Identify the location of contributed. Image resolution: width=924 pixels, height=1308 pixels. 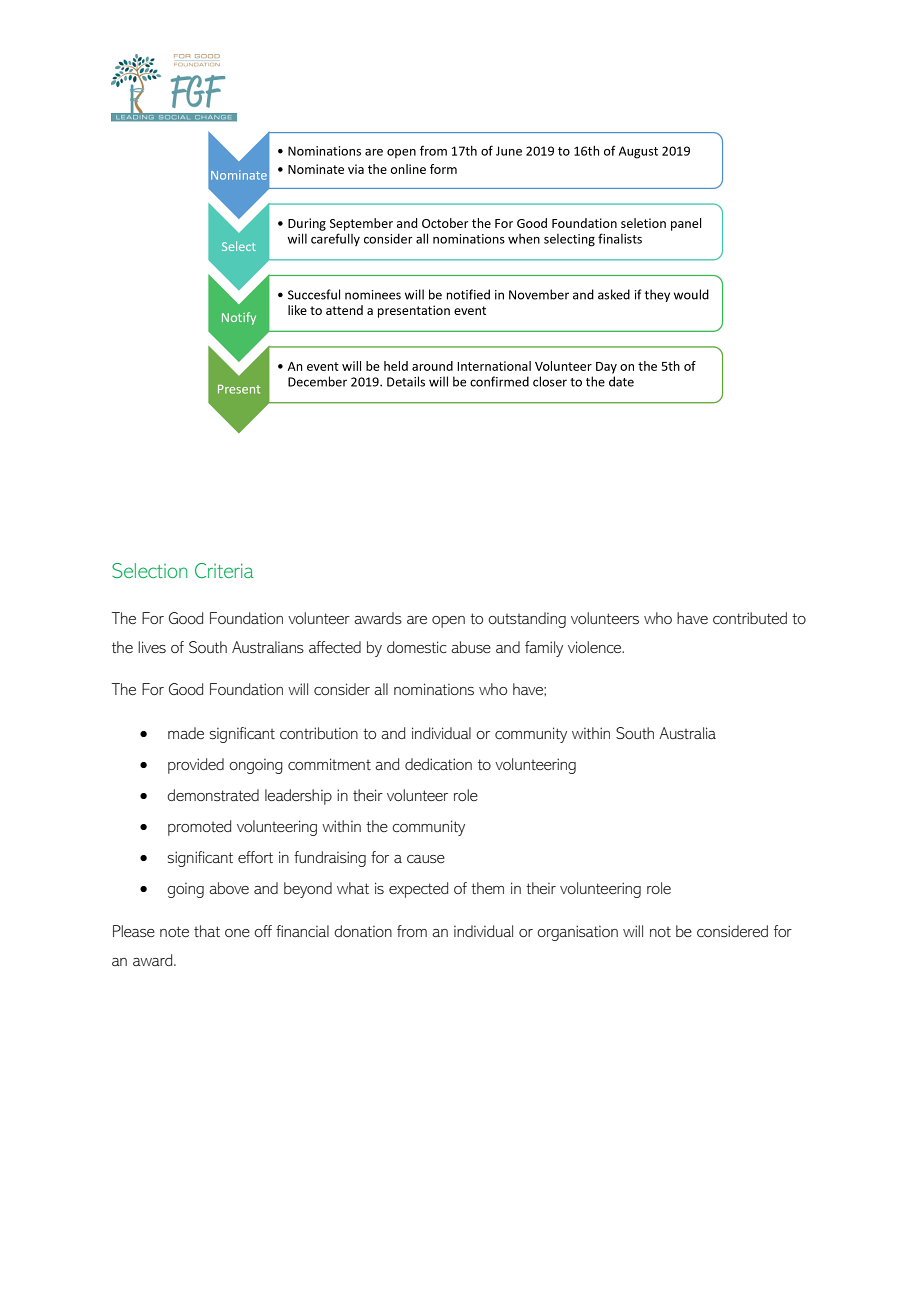
(750, 618).
